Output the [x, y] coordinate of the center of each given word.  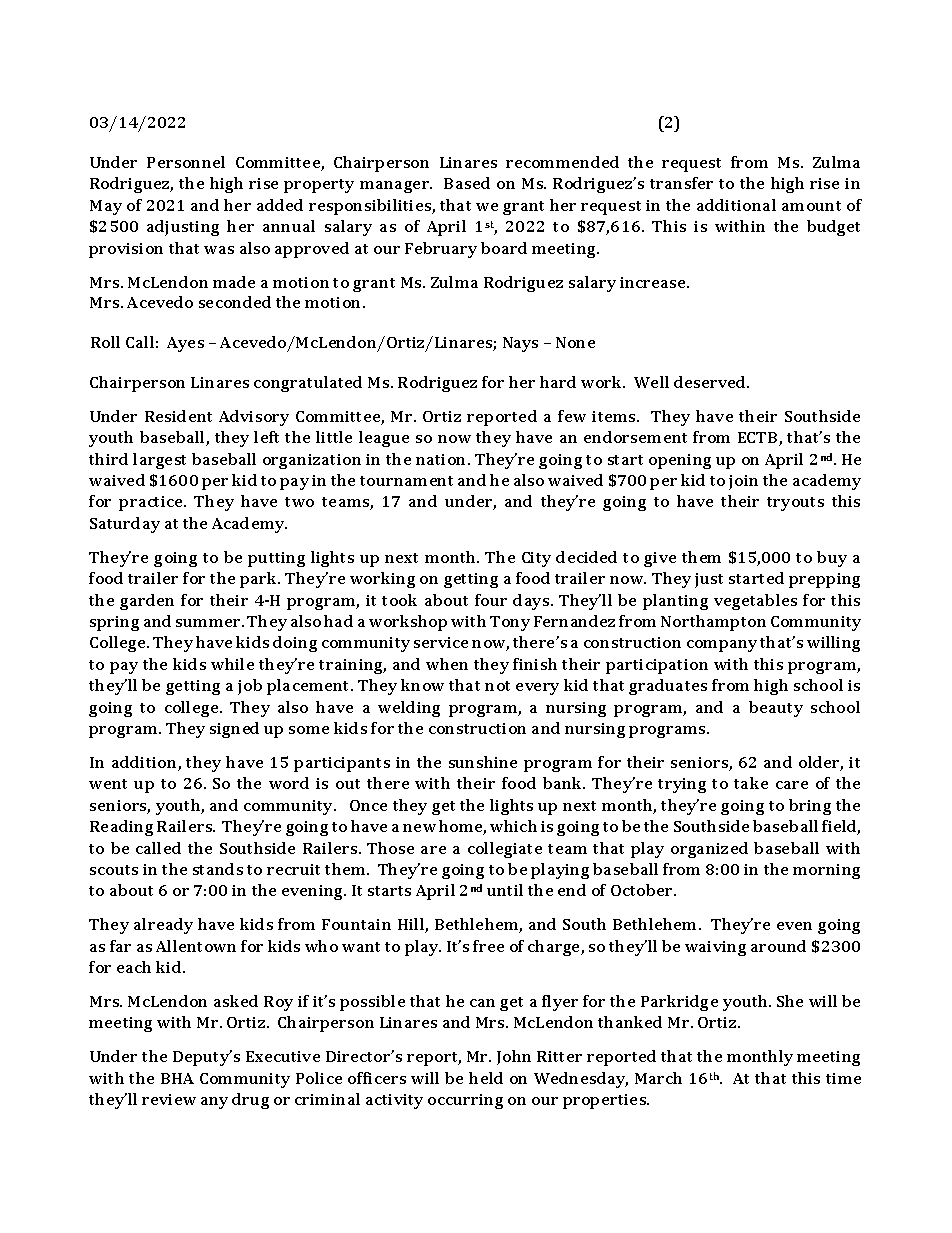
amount [811, 206]
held [486, 1078]
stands [218, 869]
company [722, 646]
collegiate [505, 850]
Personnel [186, 162]
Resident [178, 416]
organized [709, 850]
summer [210, 623]
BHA [177, 1078]
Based [467, 183]
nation [442, 459]
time [843, 1078]
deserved [711, 382]
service [441, 642]
